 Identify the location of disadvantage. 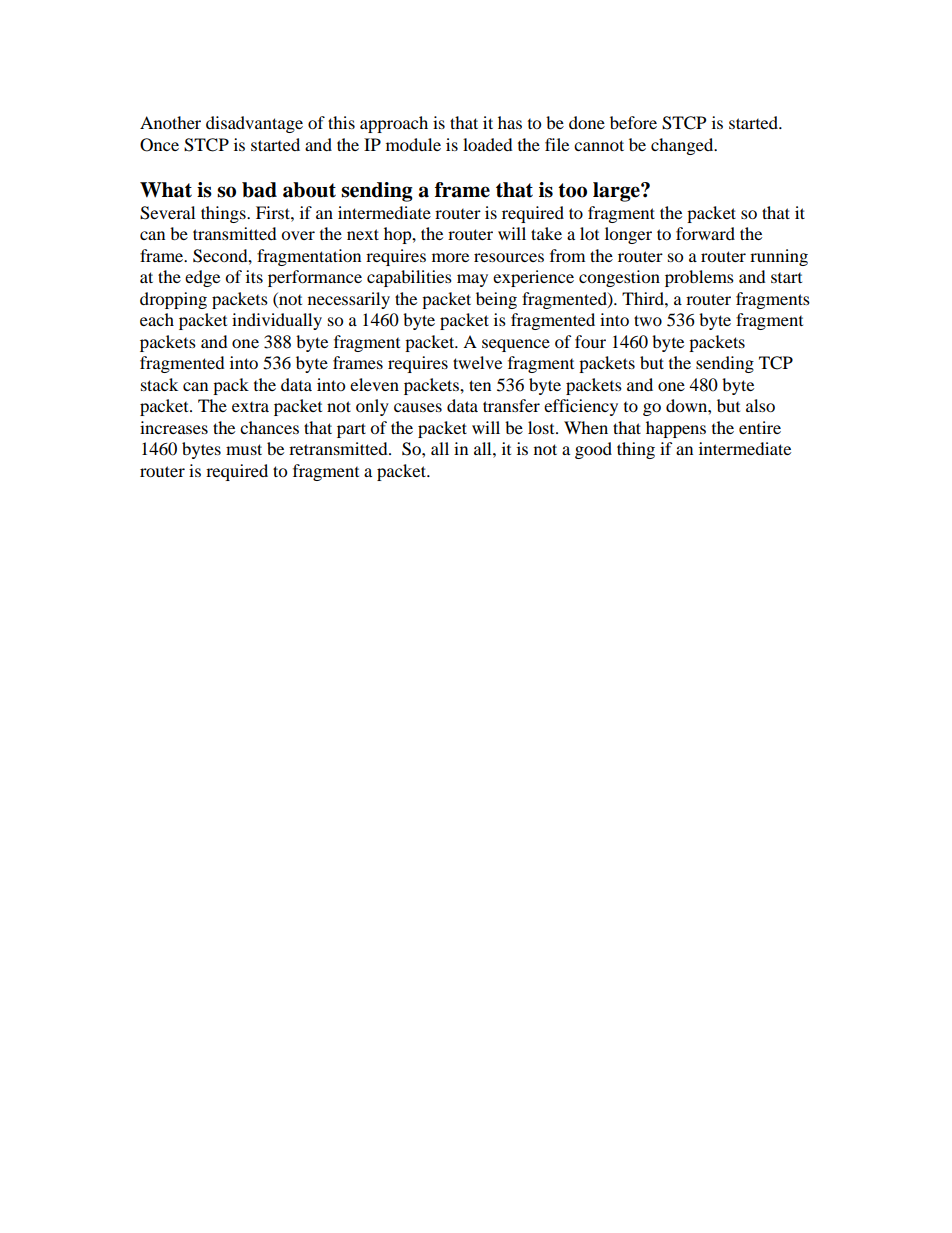
(254, 124).
